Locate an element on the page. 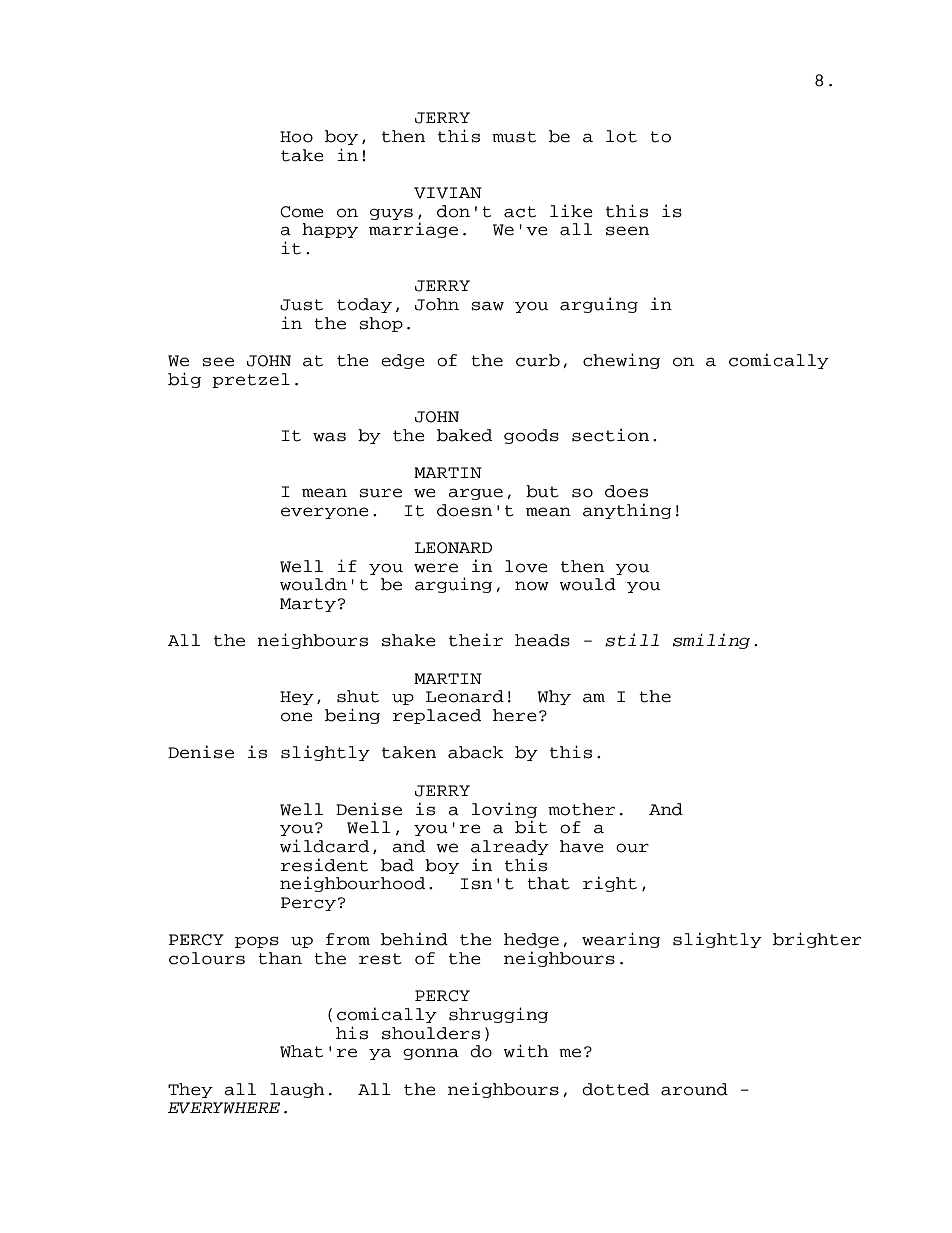 This page has height=1233, width=952. VIVIAN is located at coordinates (448, 193).
